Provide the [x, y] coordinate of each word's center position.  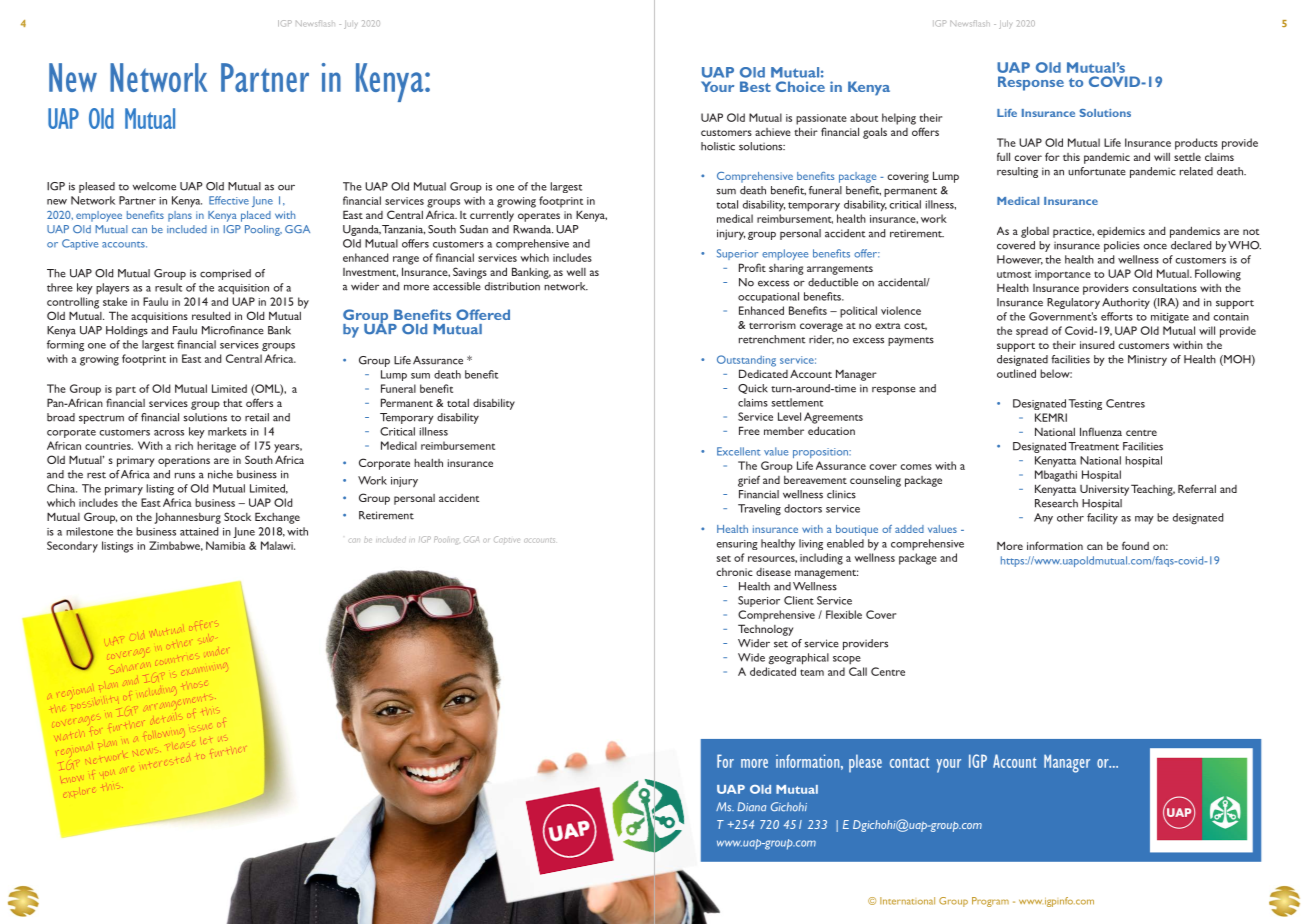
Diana [751, 806]
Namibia [226, 545]
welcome [154, 186]
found [1135, 545]
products [1196, 144]
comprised [225, 274]
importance [1063, 275]
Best [755, 86]
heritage [216, 447]
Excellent [738, 451]
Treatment [1093, 446]
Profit [752, 267]
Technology [765, 630]
